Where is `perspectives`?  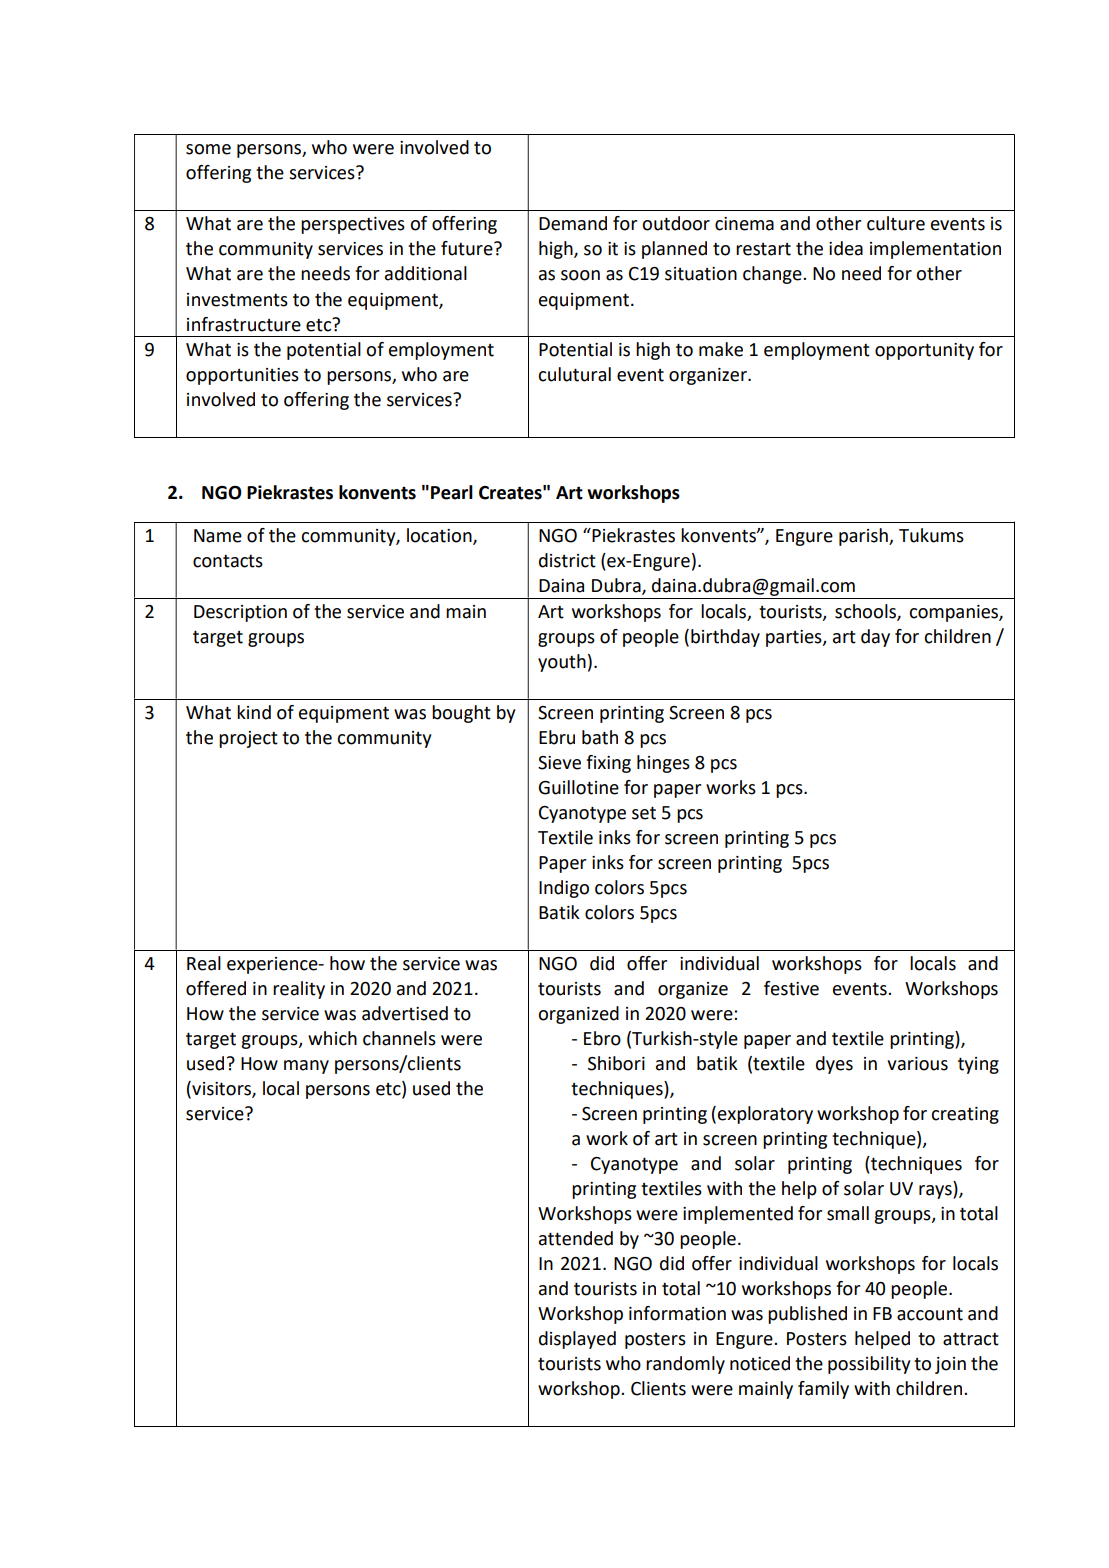
perspectives is located at coordinates (353, 225).
